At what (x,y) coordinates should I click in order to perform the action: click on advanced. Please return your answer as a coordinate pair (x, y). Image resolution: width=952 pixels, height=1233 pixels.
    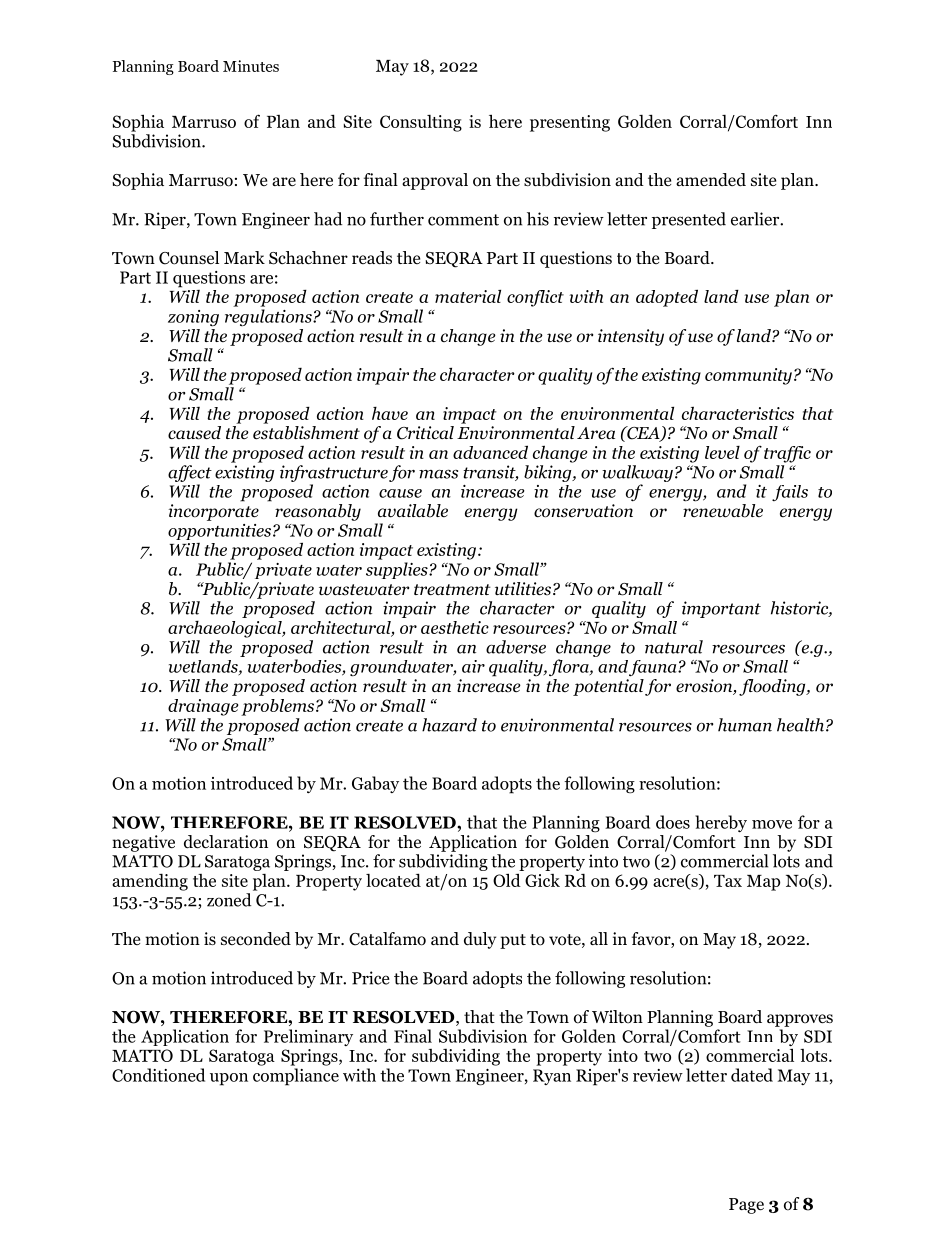
    Looking at the image, I should click on (490, 452).
